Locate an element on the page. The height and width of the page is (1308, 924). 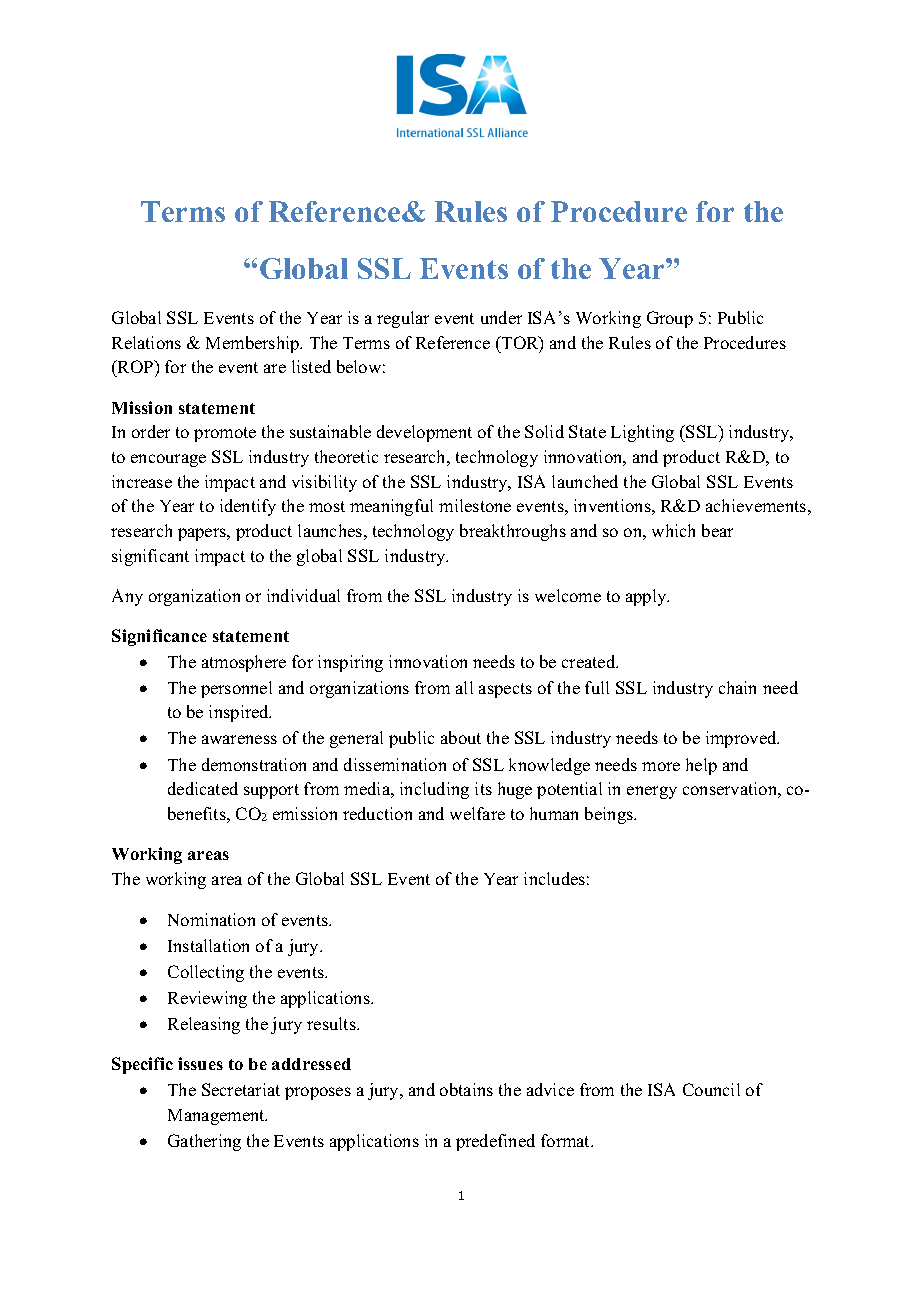
regular is located at coordinates (403, 319).
